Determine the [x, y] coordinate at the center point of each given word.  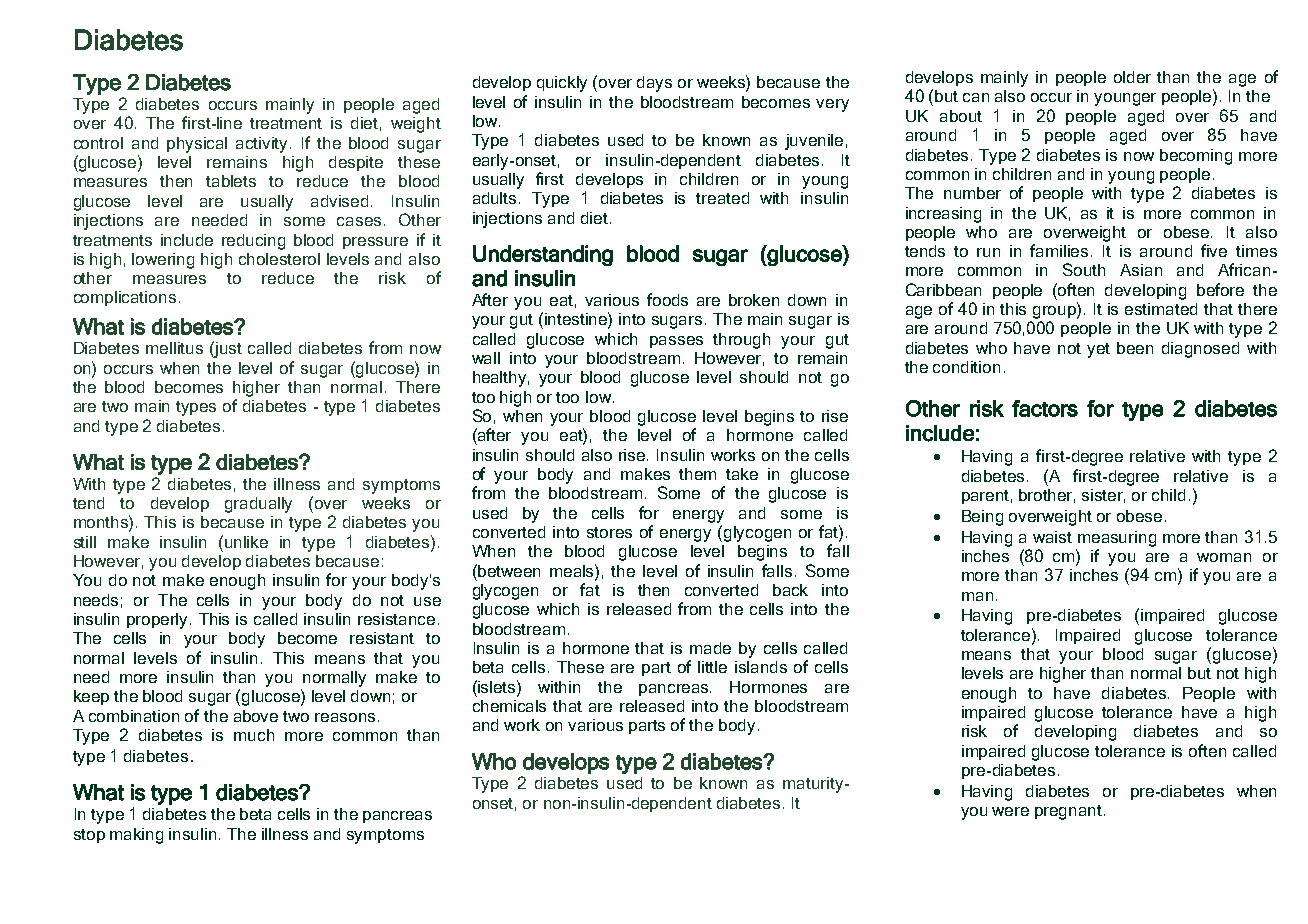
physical [197, 145]
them [697, 474]
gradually [258, 505]
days [654, 84]
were [1010, 811]
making [136, 836]
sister [1103, 496]
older [1132, 77]
